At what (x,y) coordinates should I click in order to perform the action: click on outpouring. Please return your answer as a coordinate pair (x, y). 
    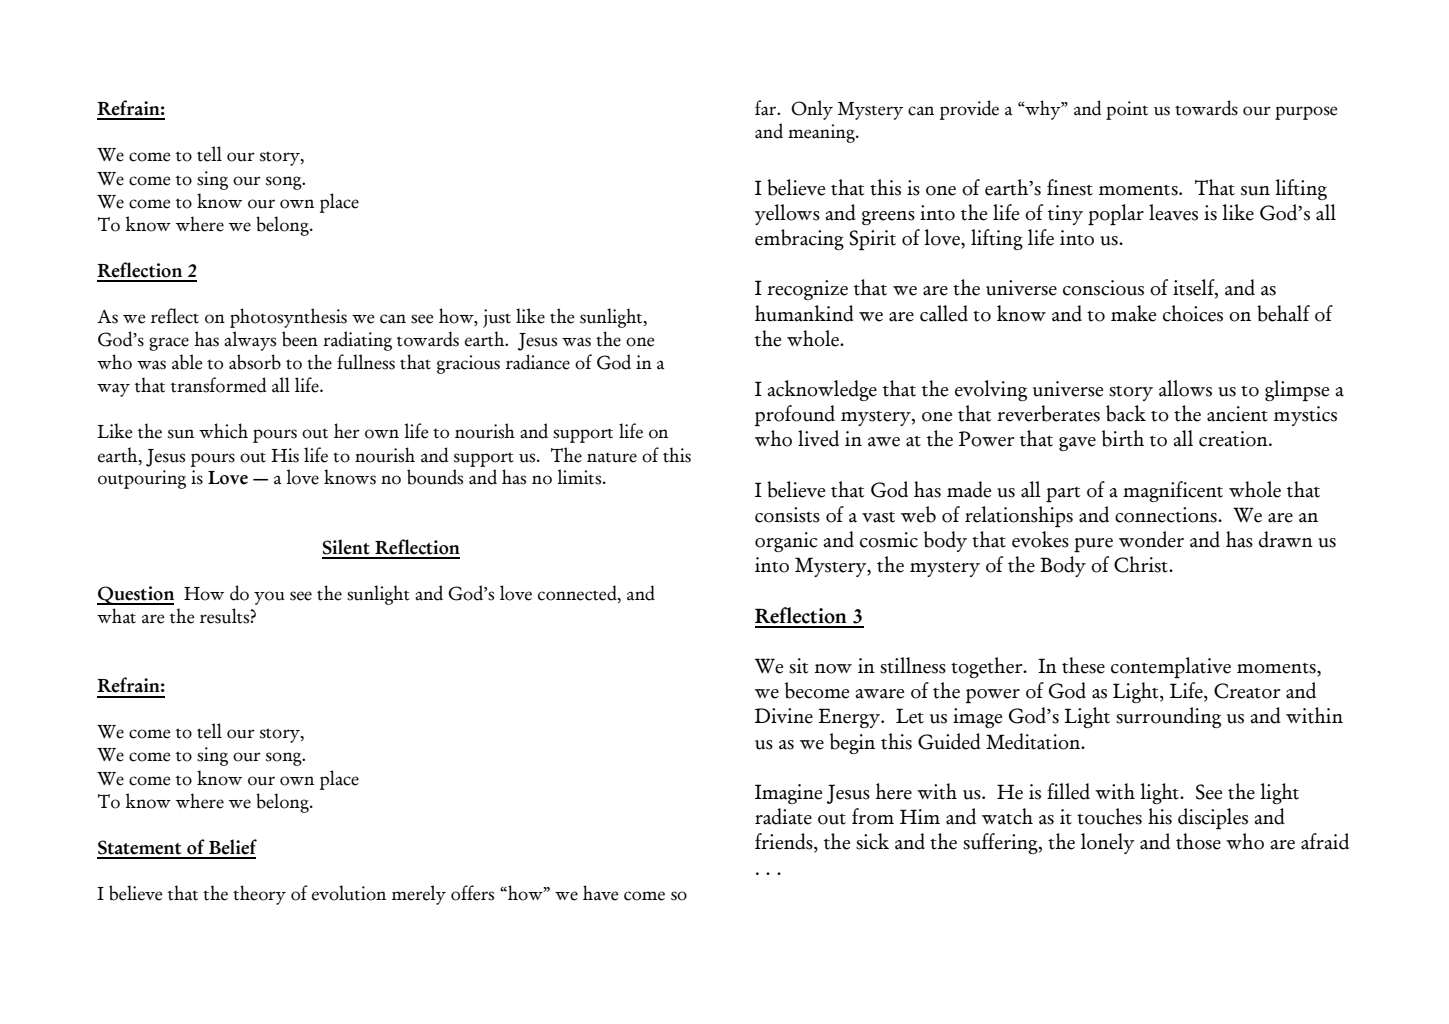
    Looking at the image, I should click on (142, 479).
